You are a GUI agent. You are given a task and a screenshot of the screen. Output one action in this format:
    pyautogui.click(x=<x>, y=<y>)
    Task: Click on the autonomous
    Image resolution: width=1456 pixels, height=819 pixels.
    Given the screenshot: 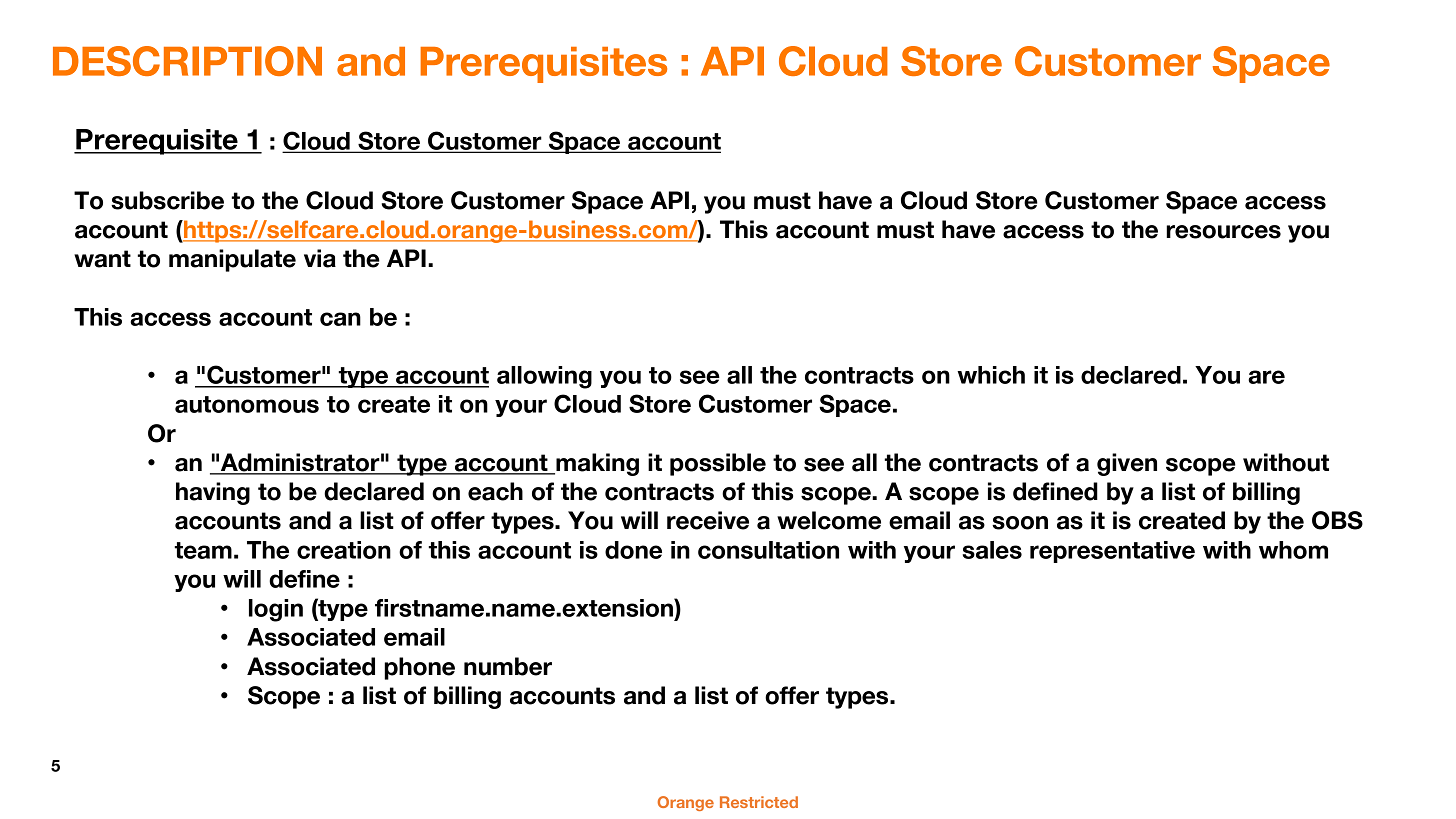 What is the action you would take?
    pyautogui.click(x=247, y=404)
